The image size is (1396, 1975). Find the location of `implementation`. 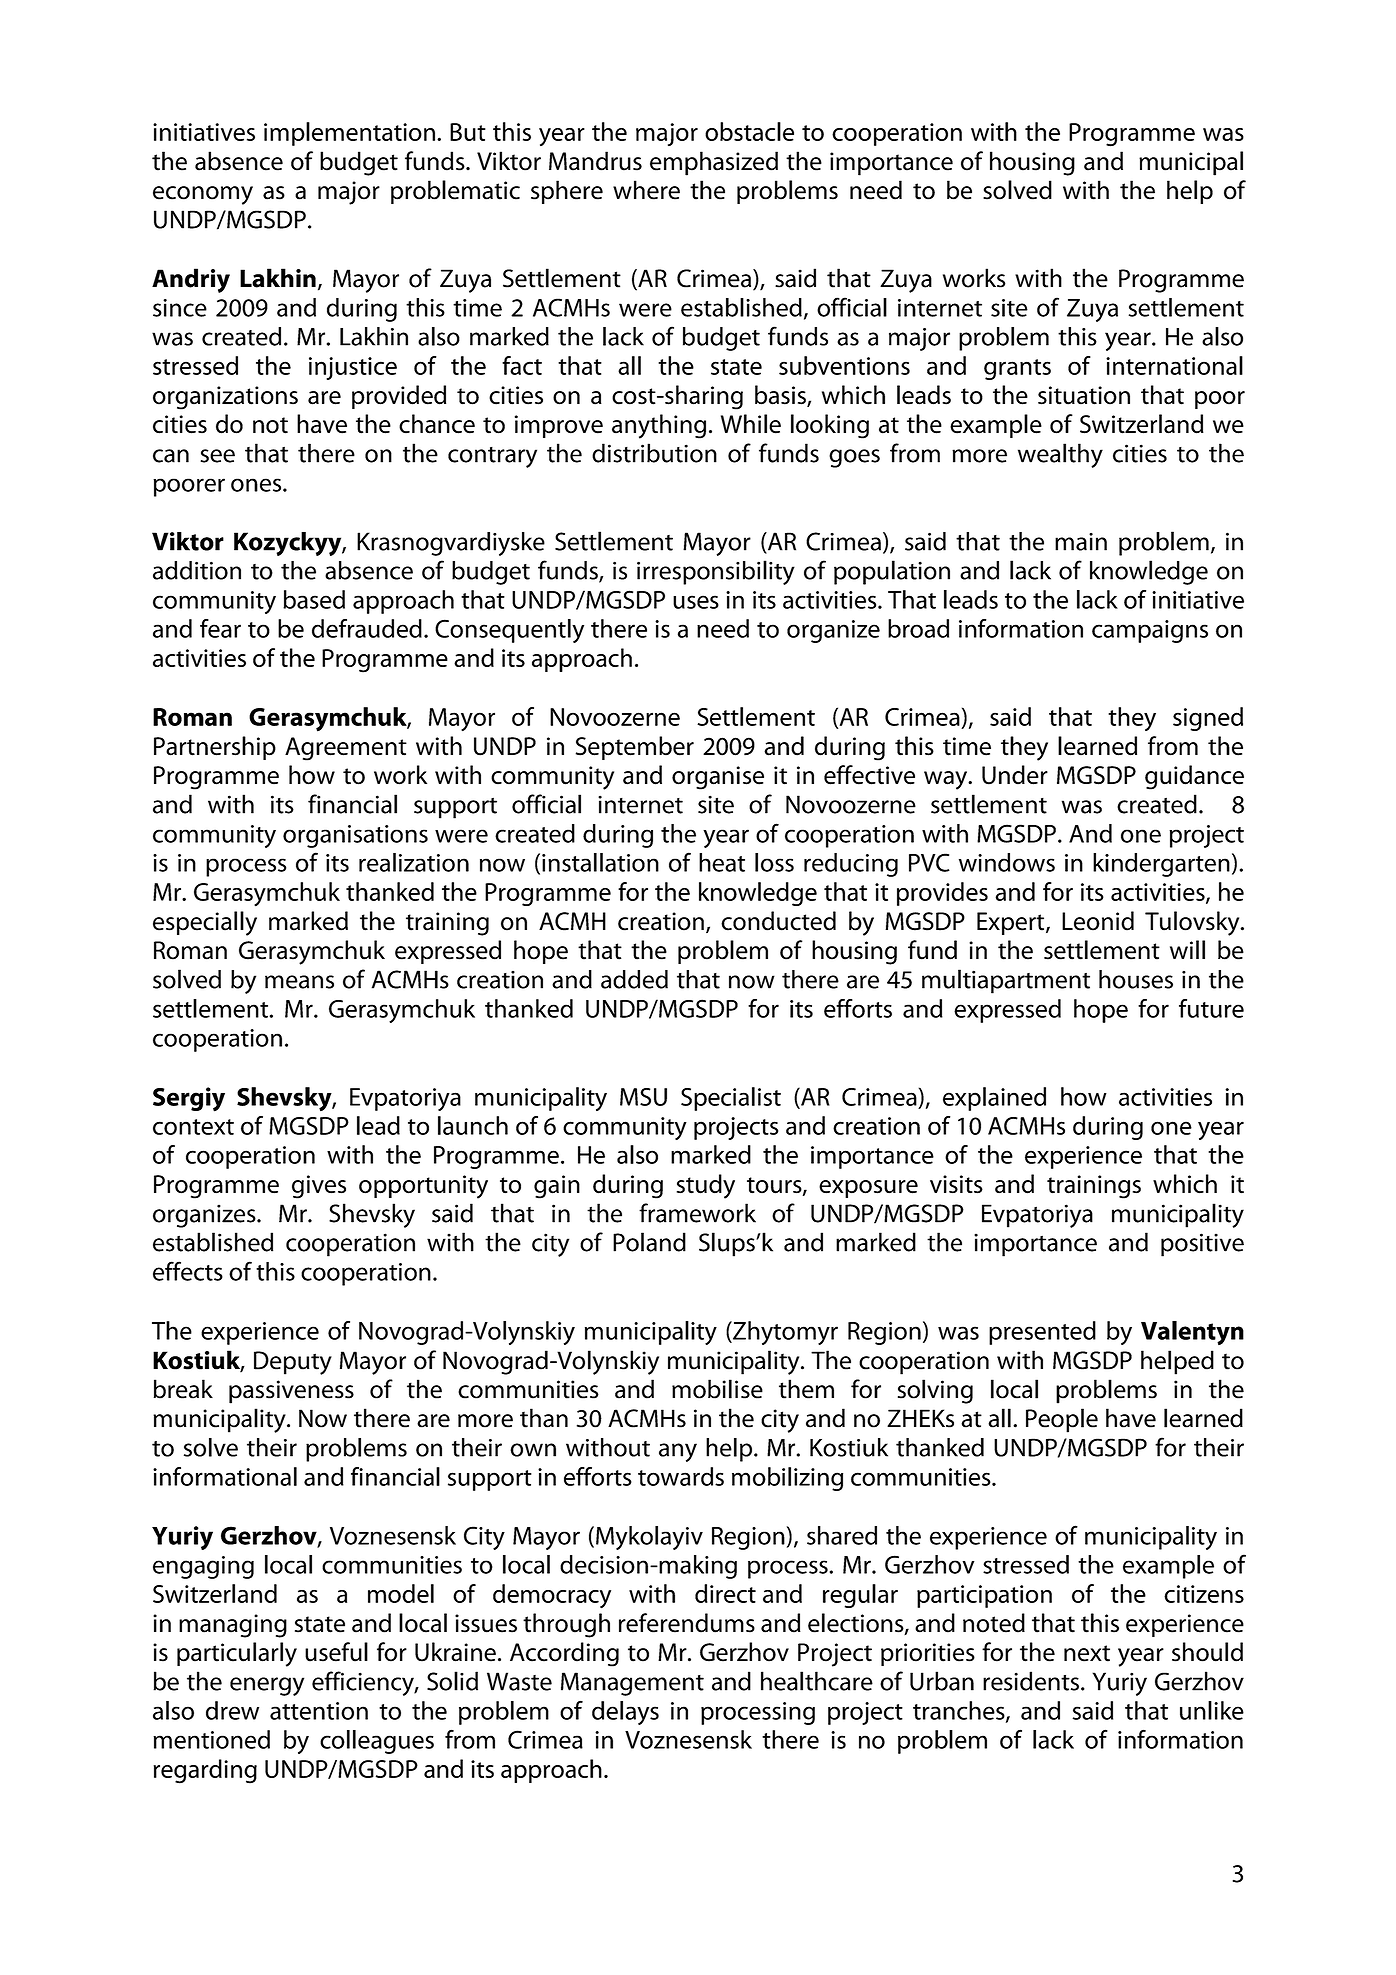

implementation is located at coordinates (349, 134).
